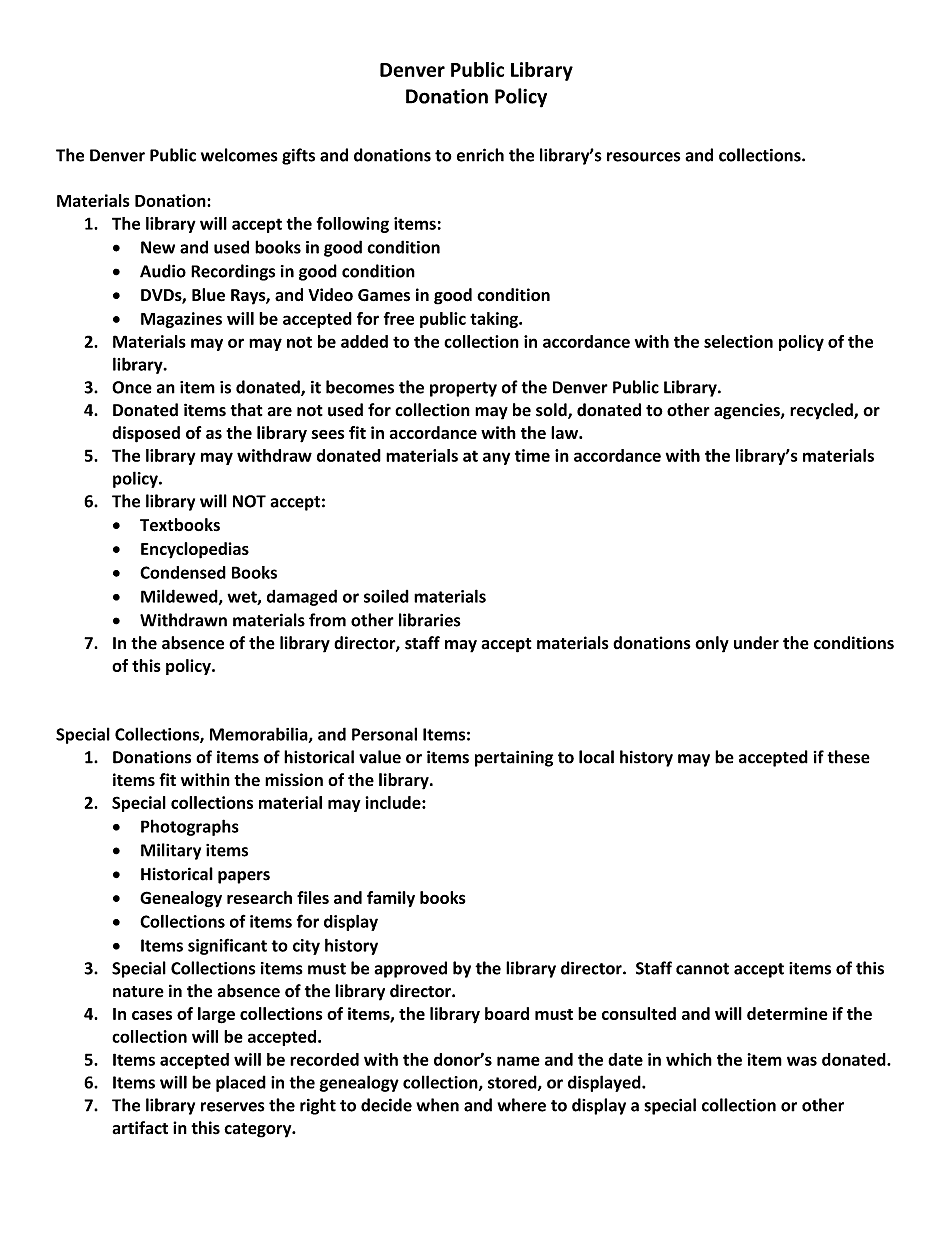 The width and height of the page is (952, 1233). Describe the element at coordinates (643, 157) in the page. I see `resources` at that location.
